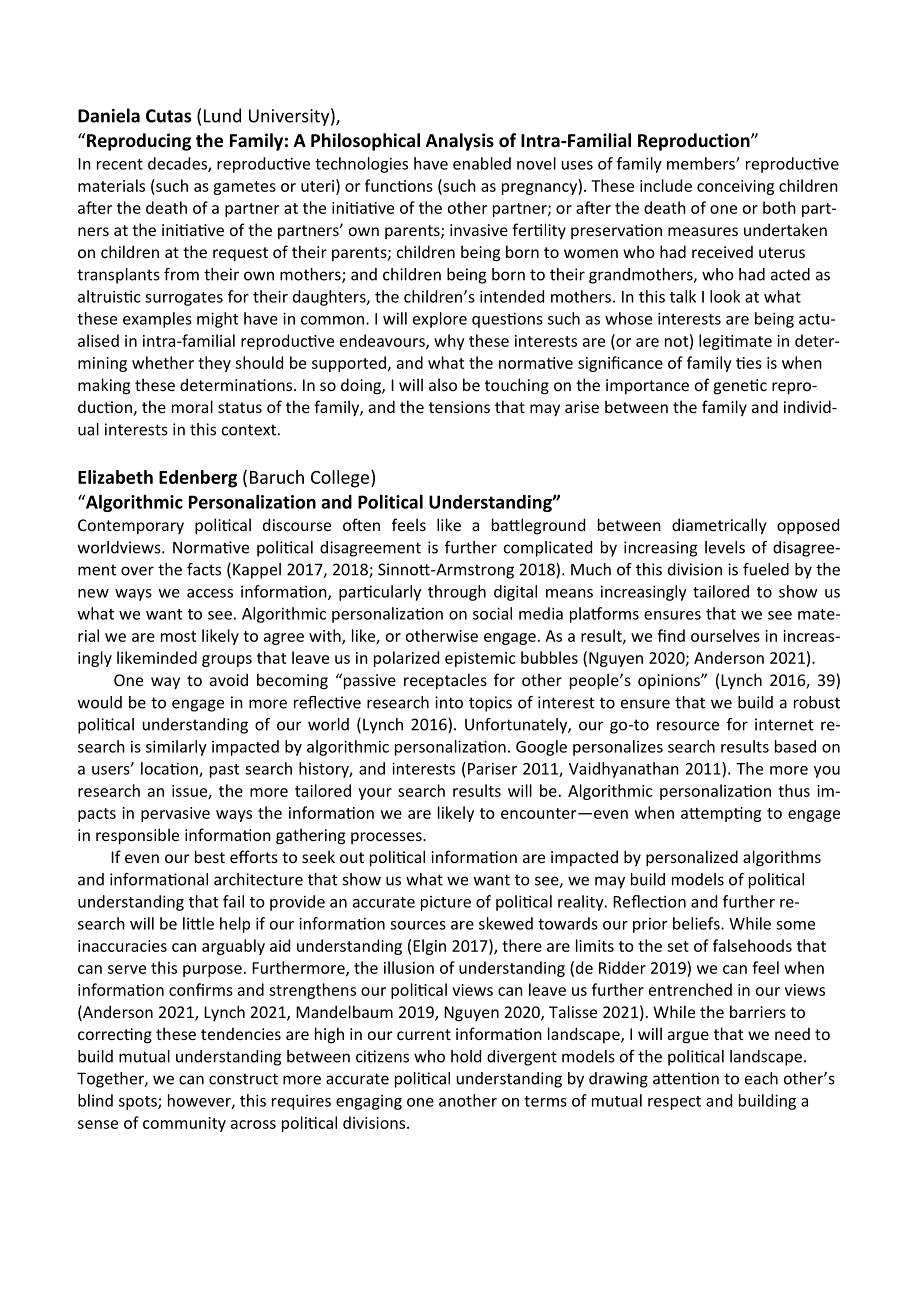 This page has width=924, height=1307. I want to click on Elizabeth, so click(115, 477).
